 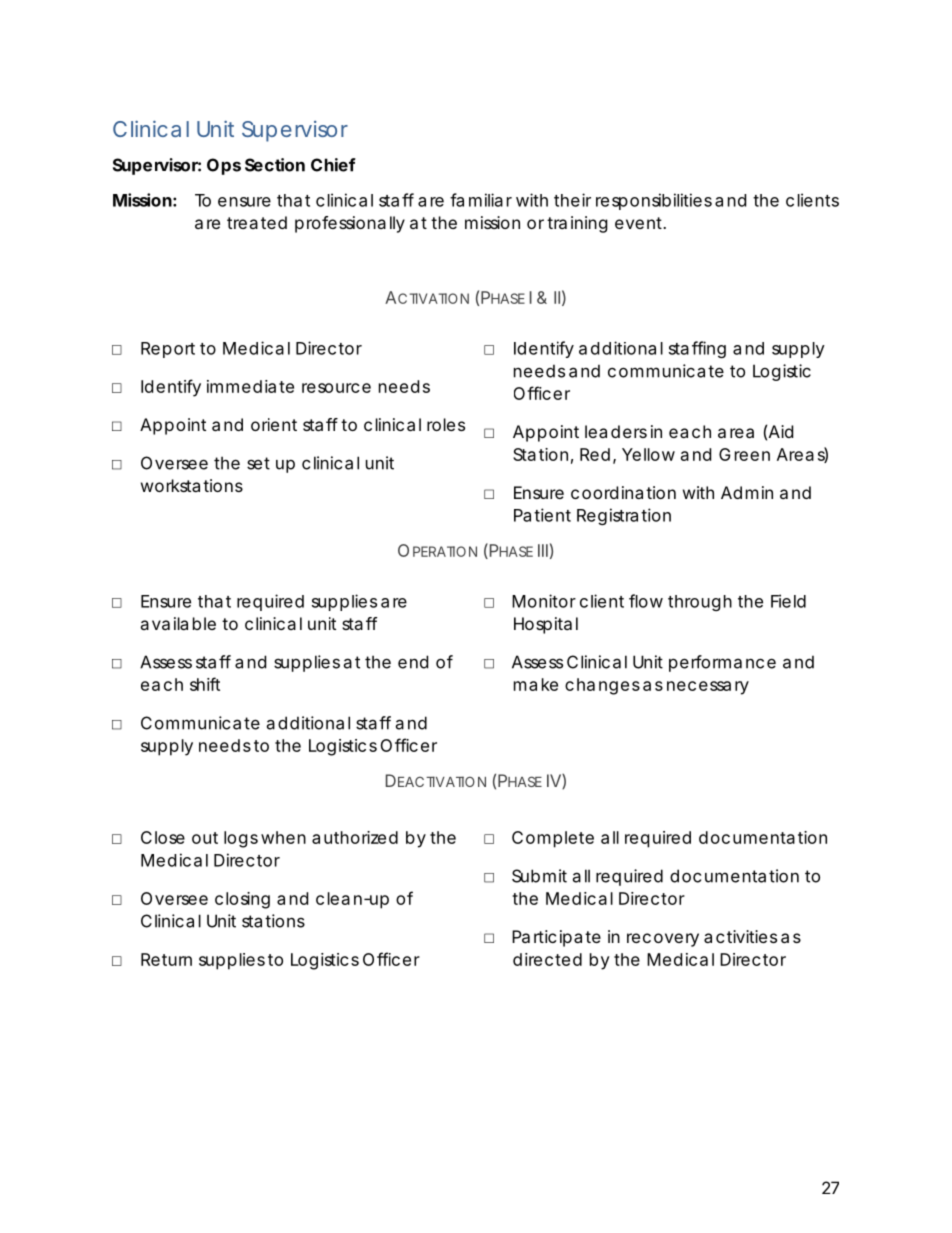 I want to click on Admin, so click(x=747, y=492).
